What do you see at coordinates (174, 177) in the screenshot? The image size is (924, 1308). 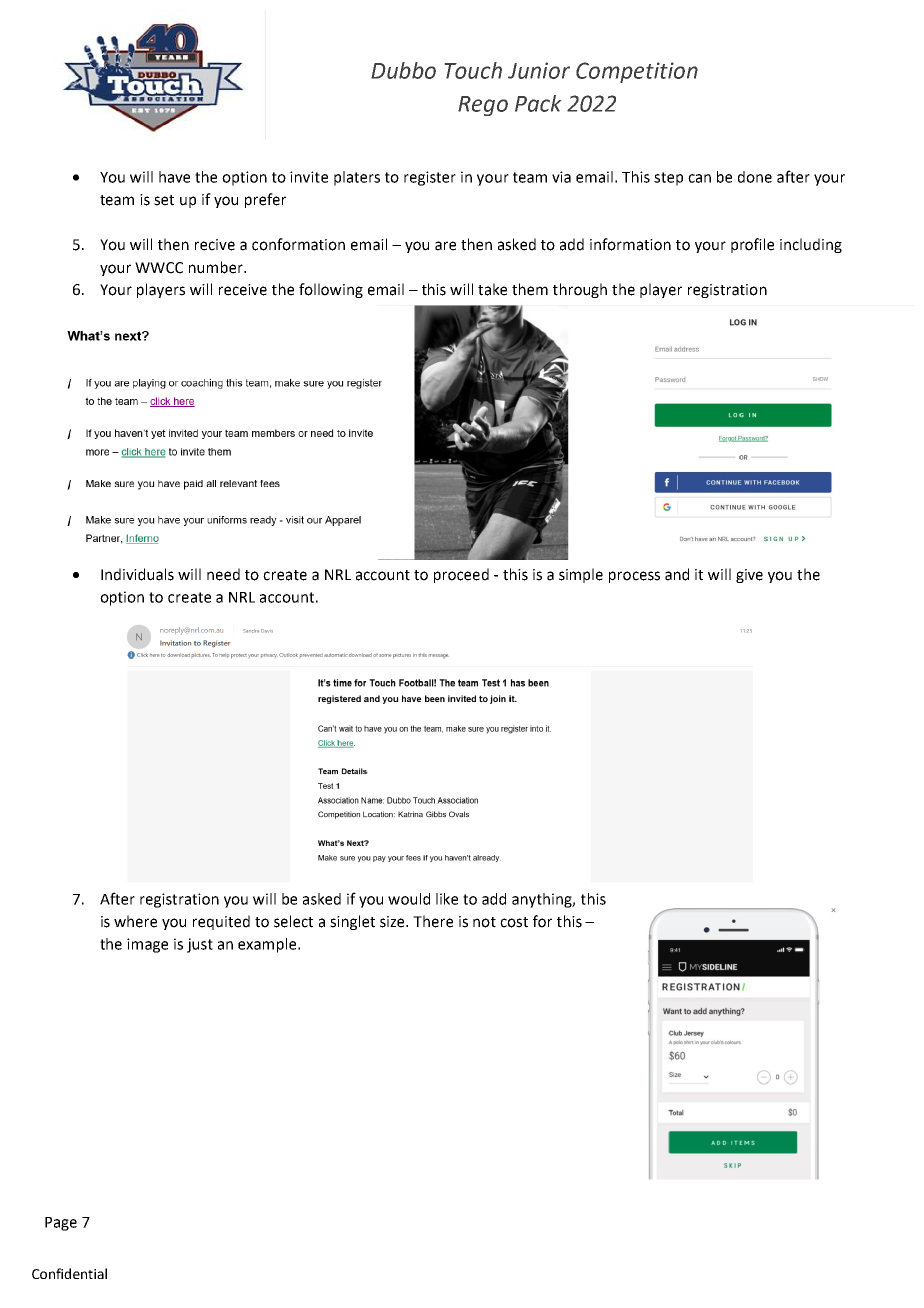 I see `have` at bounding box center [174, 177].
